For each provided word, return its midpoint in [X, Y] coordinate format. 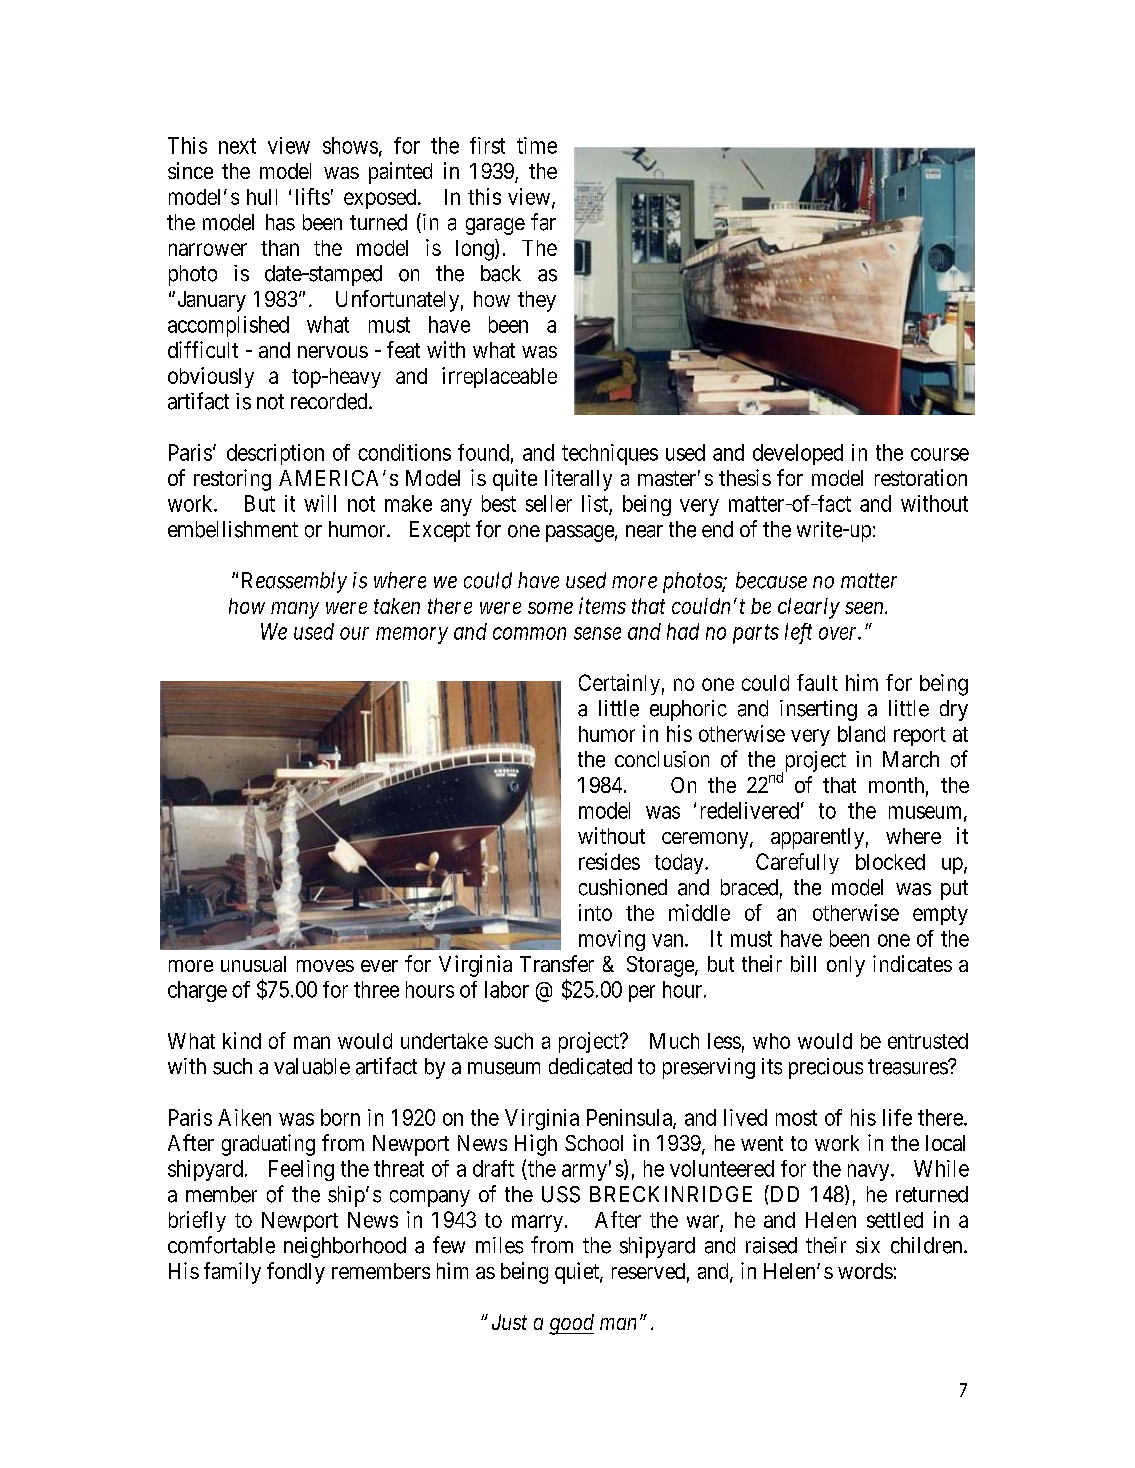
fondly [296, 1273]
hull [262, 197]
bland [861, 734]
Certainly [619, 684]
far [543, 222]
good [571, 1324]
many [295, 610]
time [537, 145]
